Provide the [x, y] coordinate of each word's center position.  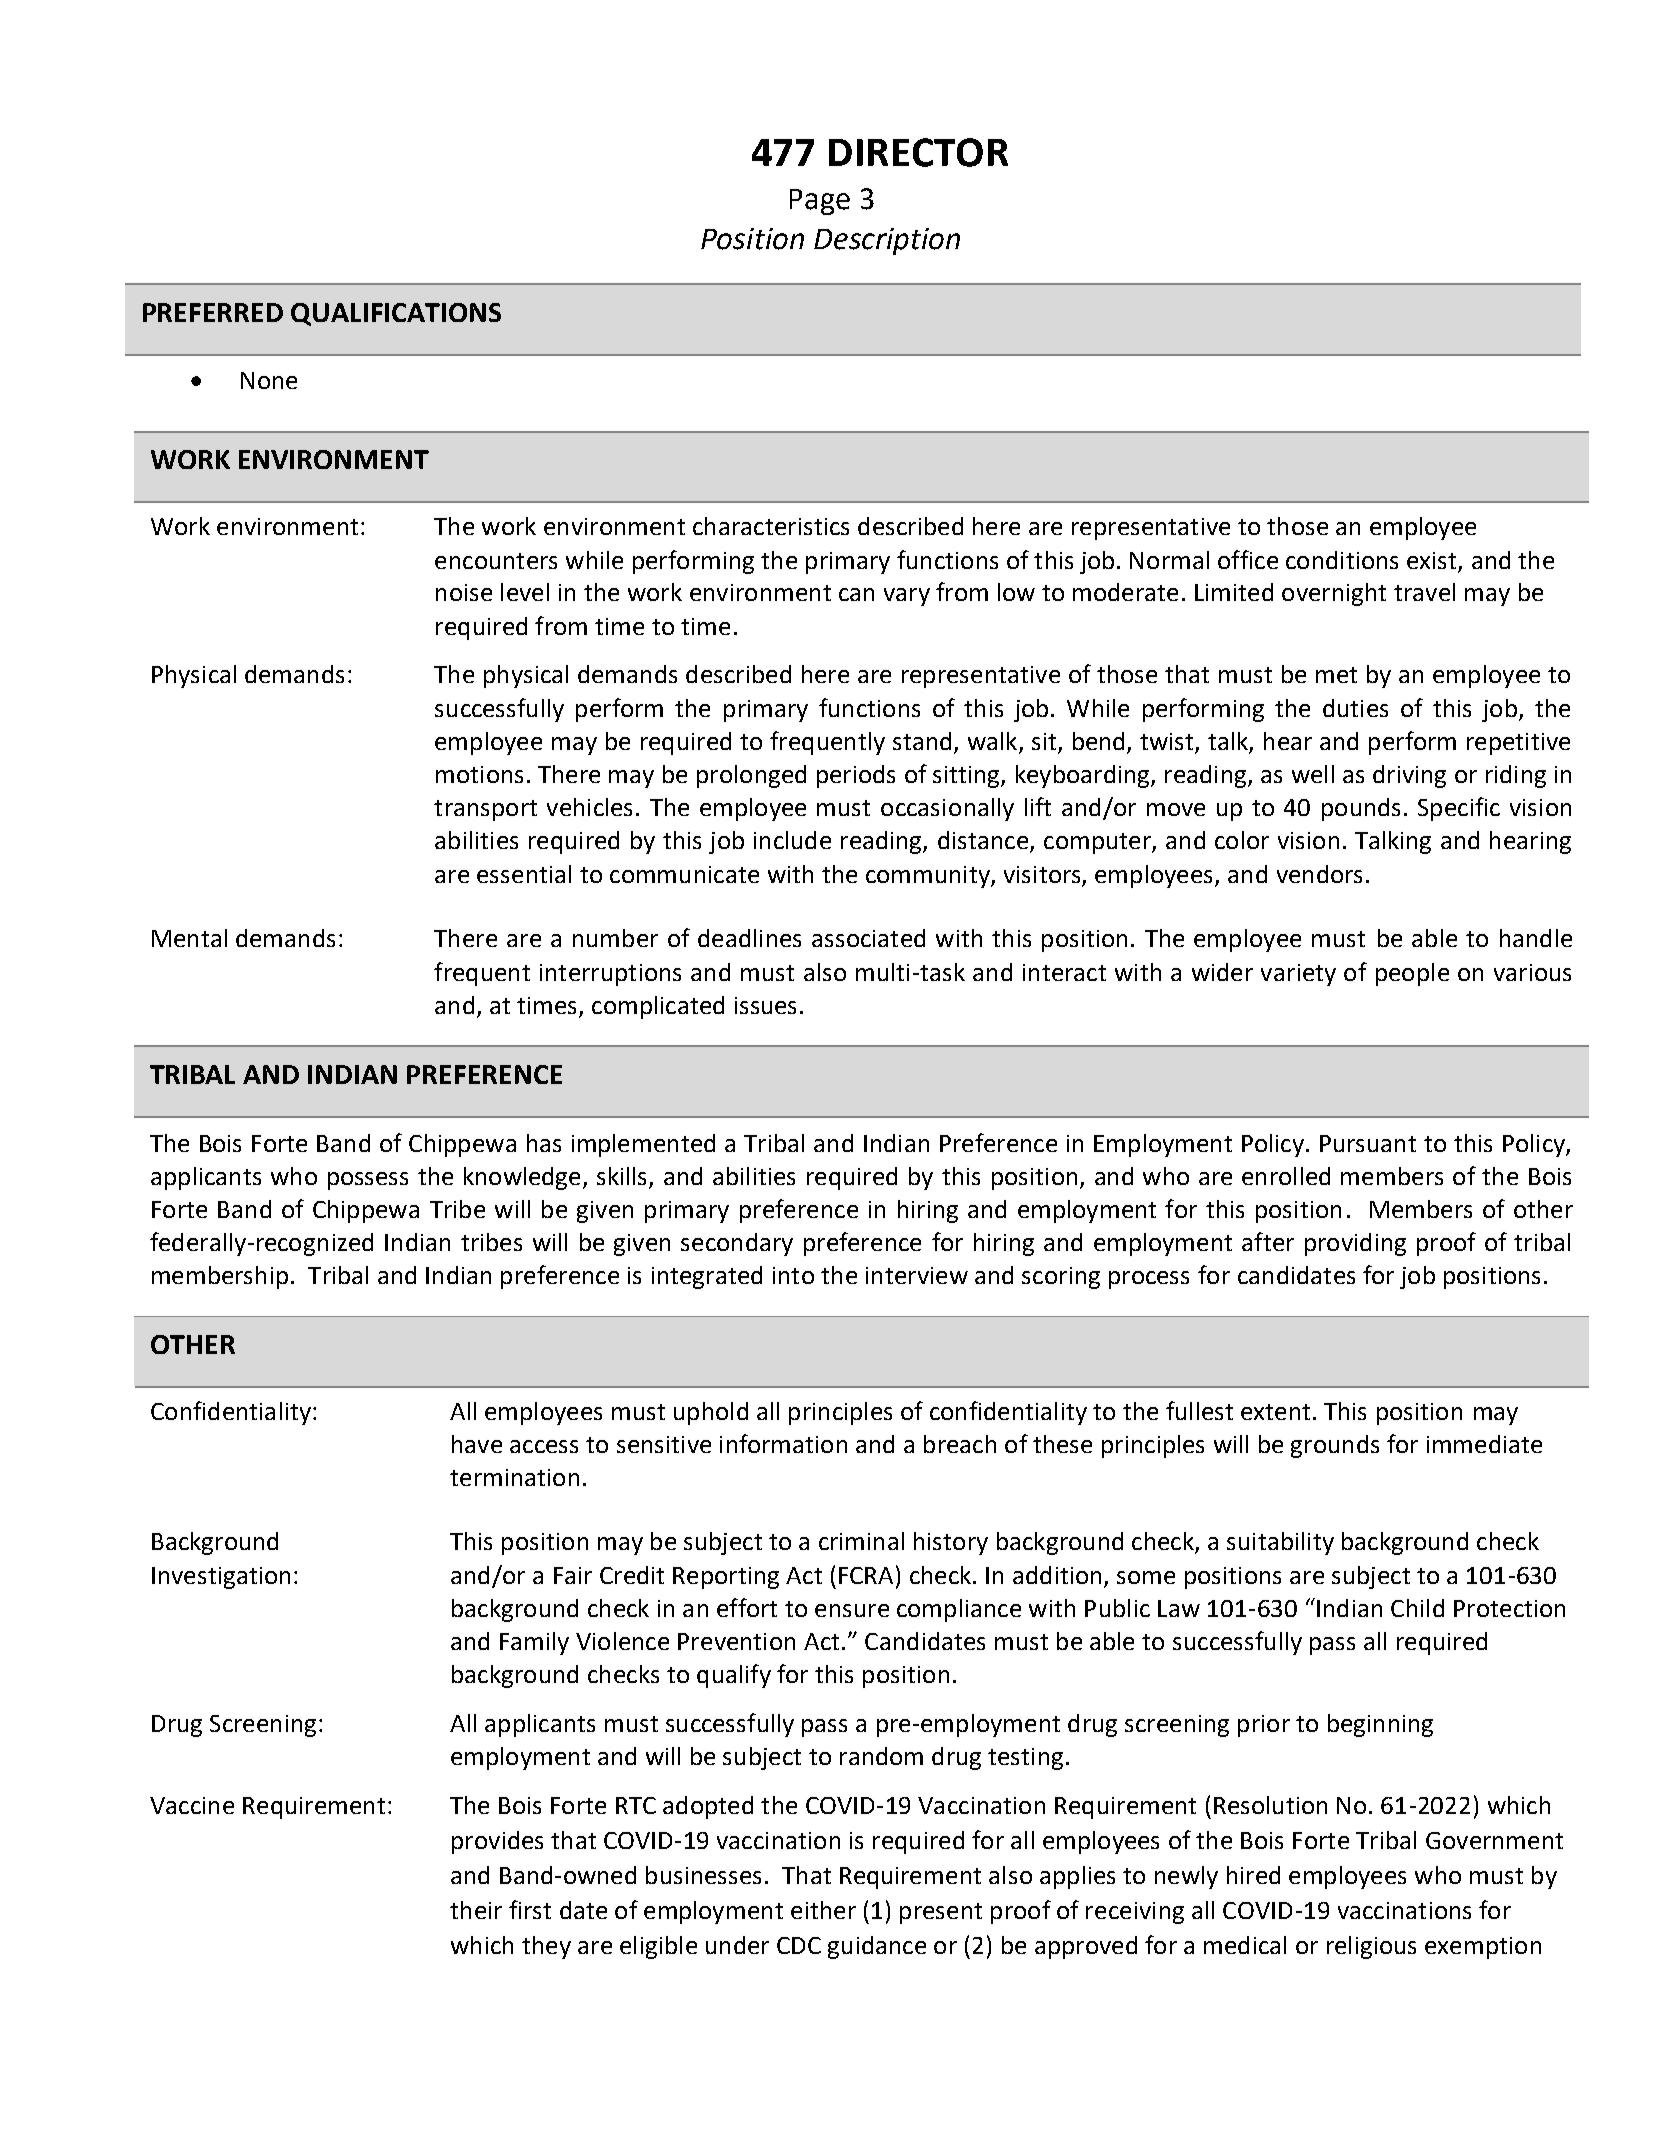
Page [820, 202]
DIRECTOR [918, 152]
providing [1355, 1244]
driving [1409, 776]
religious [1371, 1947]
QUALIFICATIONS [396, 314]
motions [479, 774]
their [476, 1910]
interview [917, 1275]
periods [856, 776]
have [477, 1444]
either [823, 1910]
